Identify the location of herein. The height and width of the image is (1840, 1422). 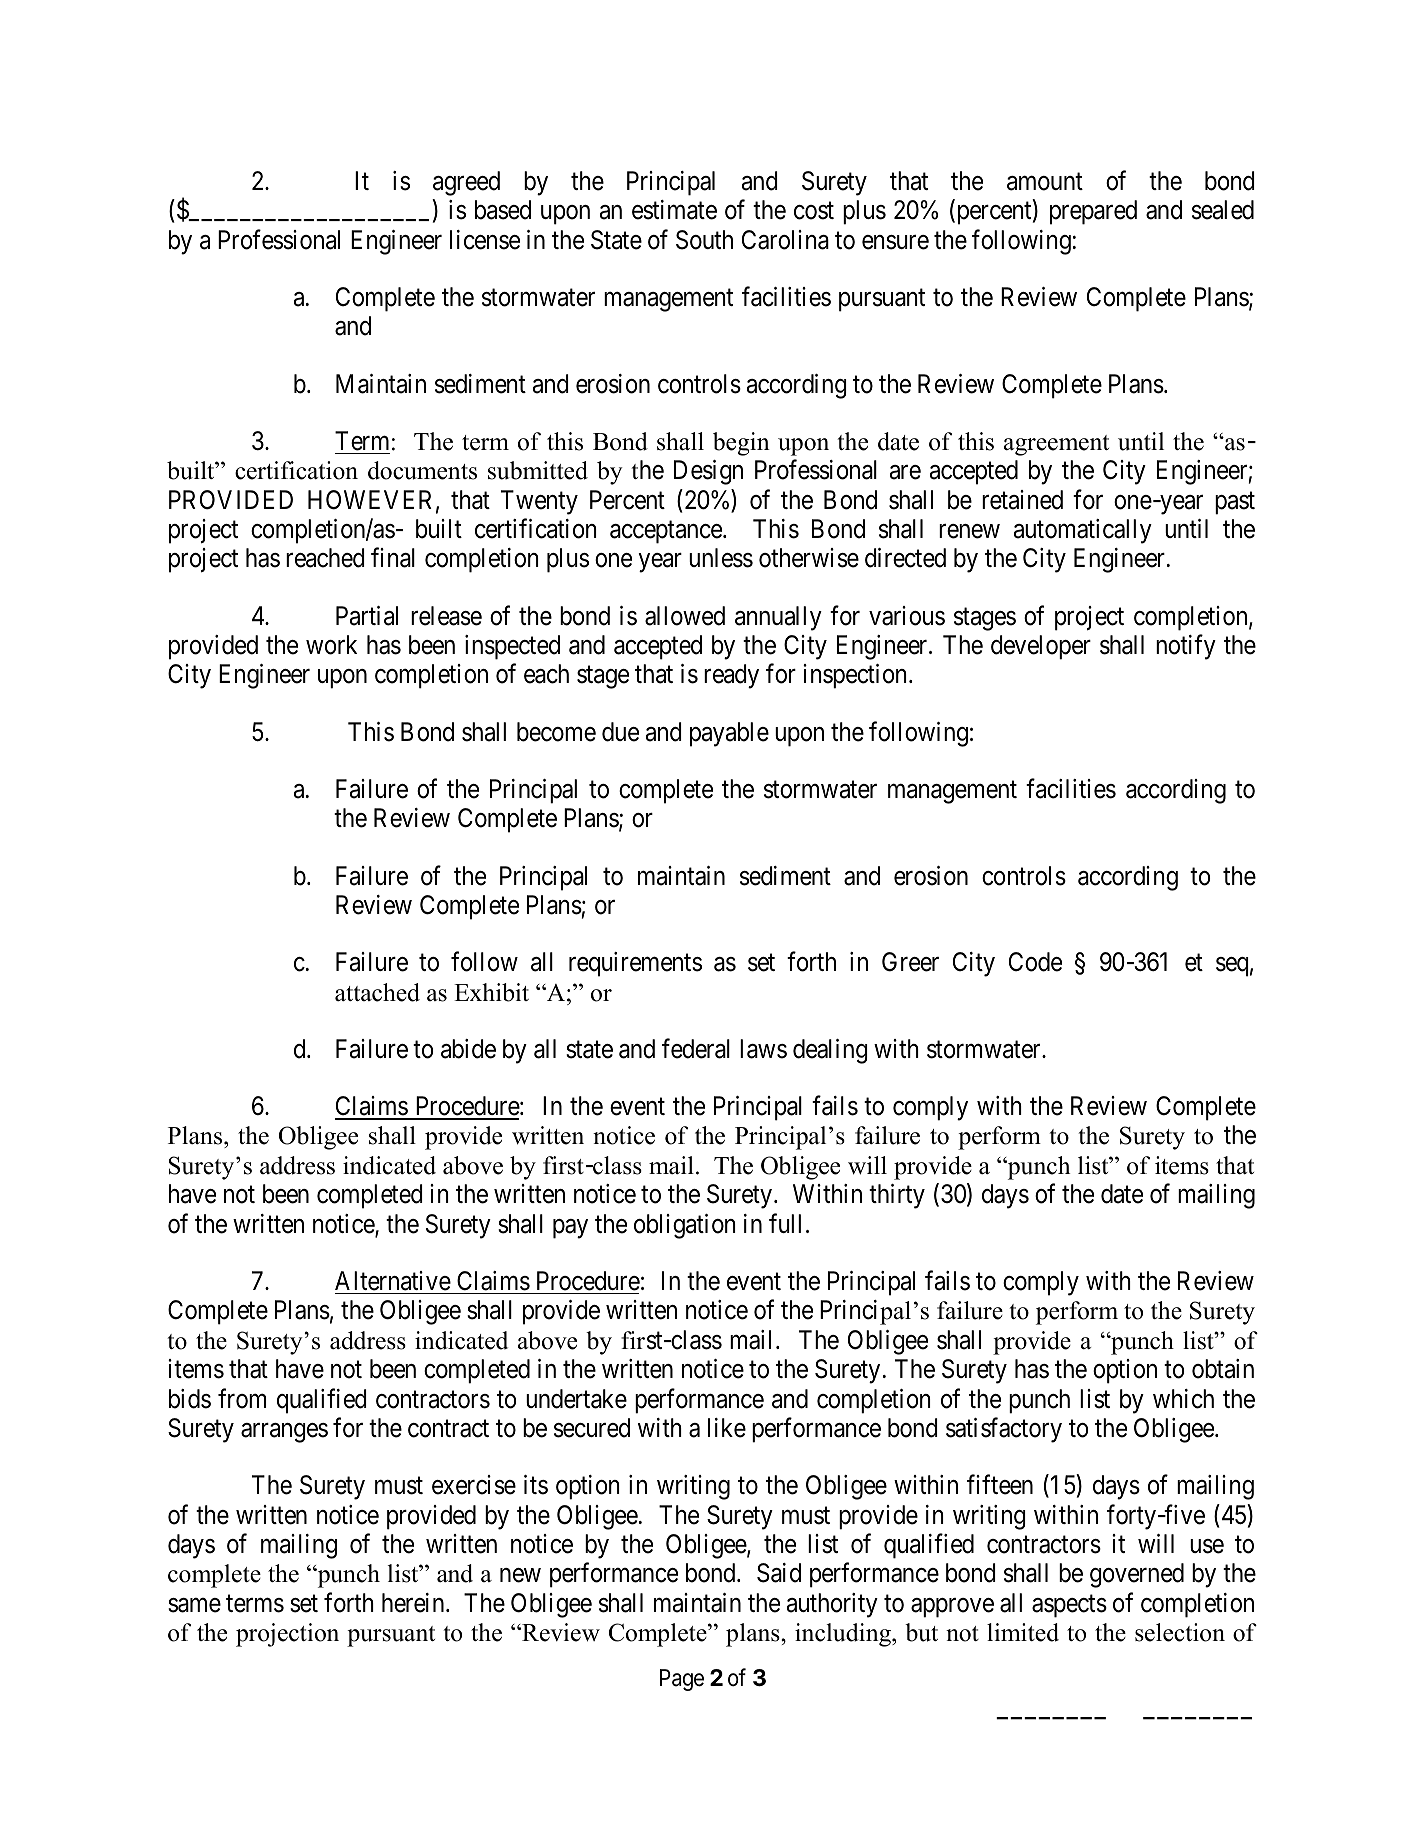
(414, 1603).
